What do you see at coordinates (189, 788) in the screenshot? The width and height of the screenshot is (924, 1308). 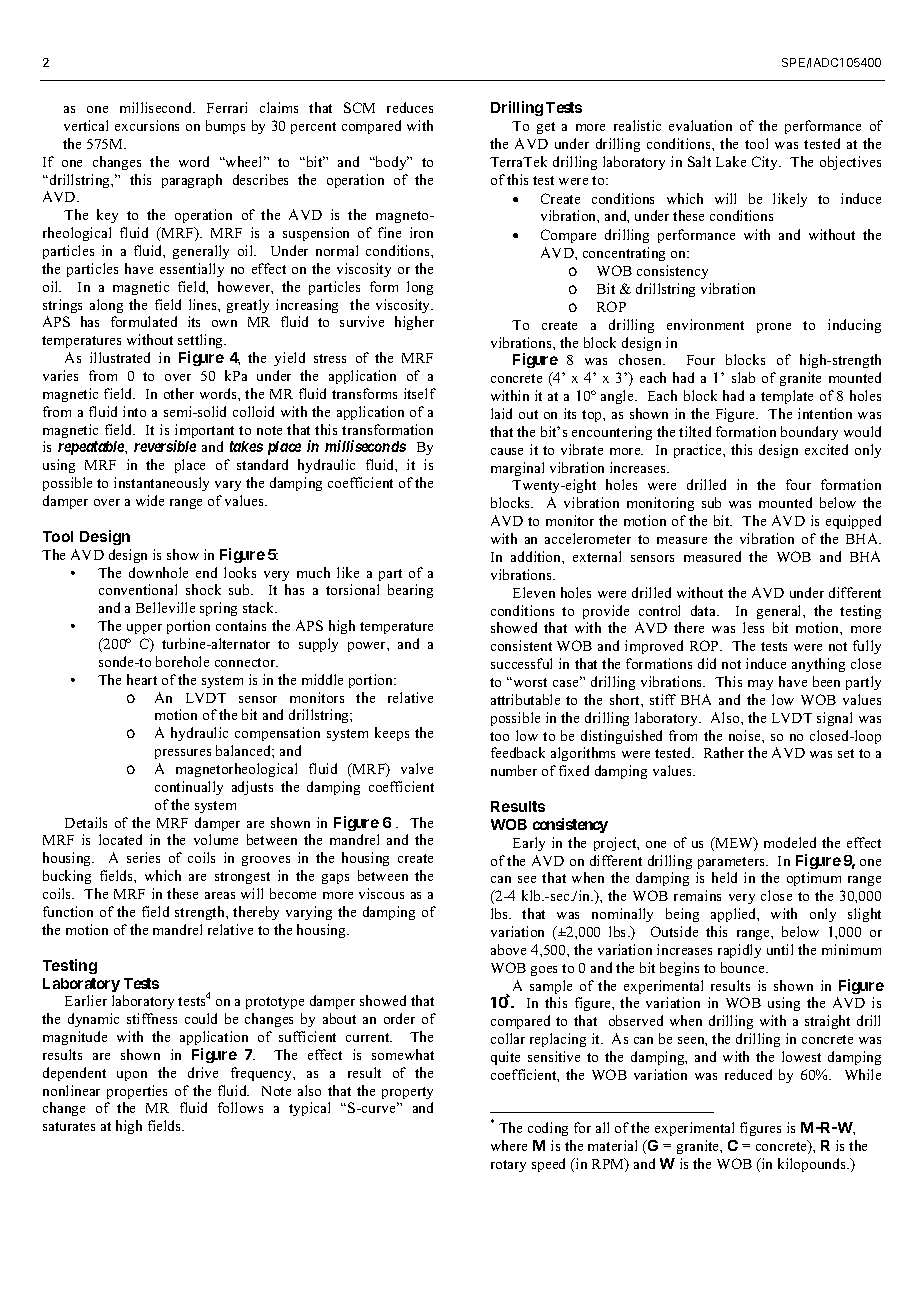 I see `continually` at bounding box center [189, 788].
